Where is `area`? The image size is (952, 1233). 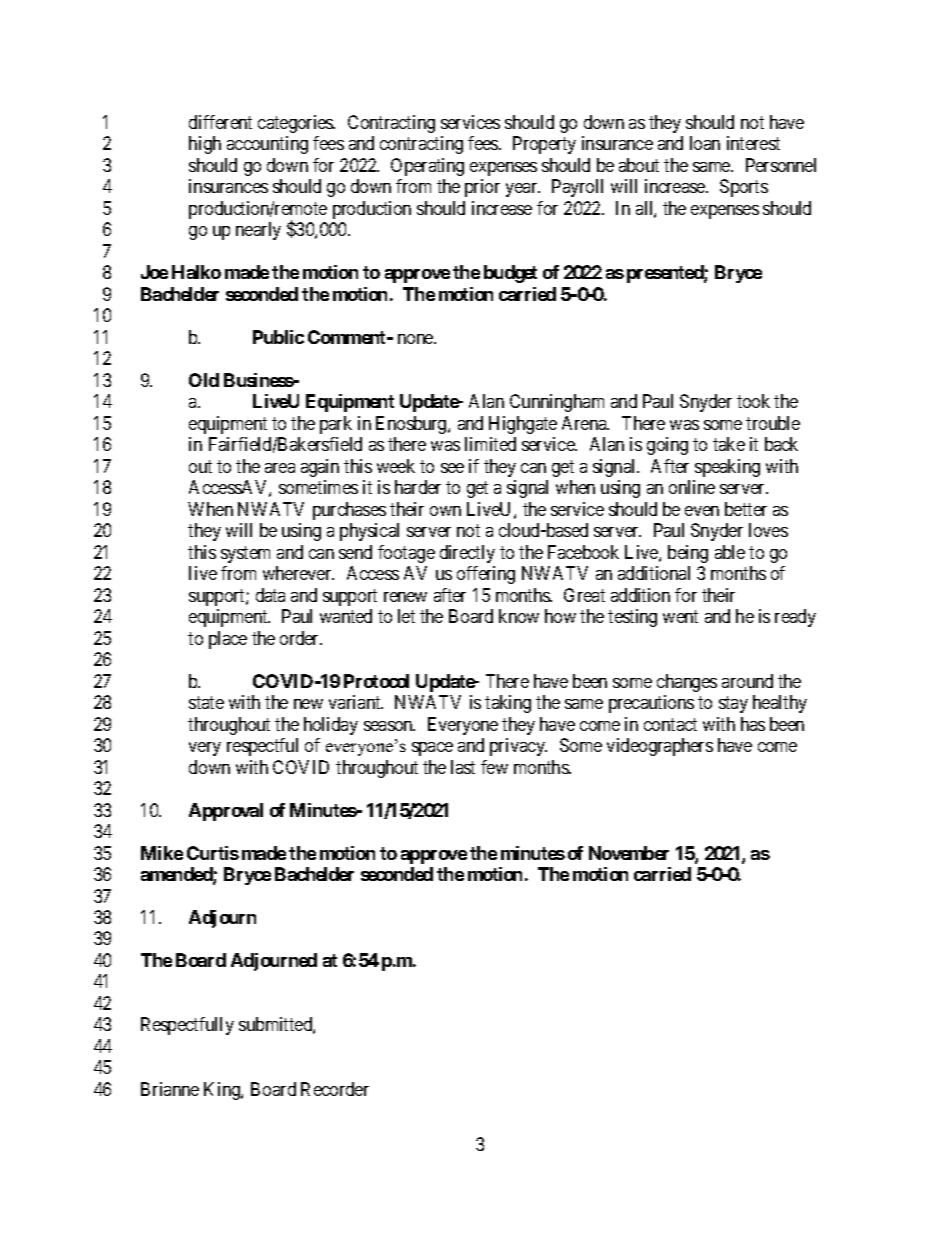
area is located at coordinates (280, 468).
